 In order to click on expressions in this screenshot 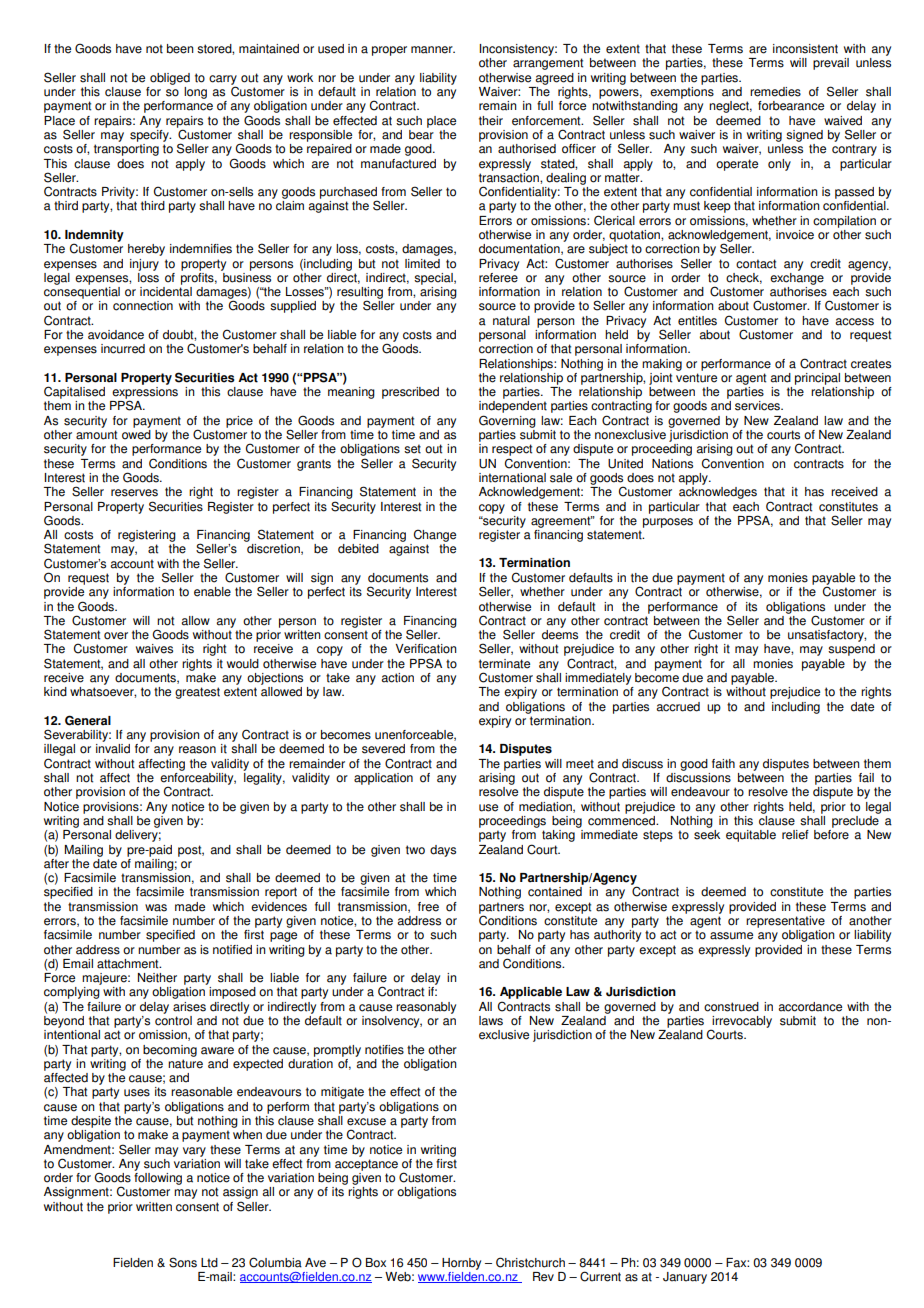, I will do `click(145, 394)`.
